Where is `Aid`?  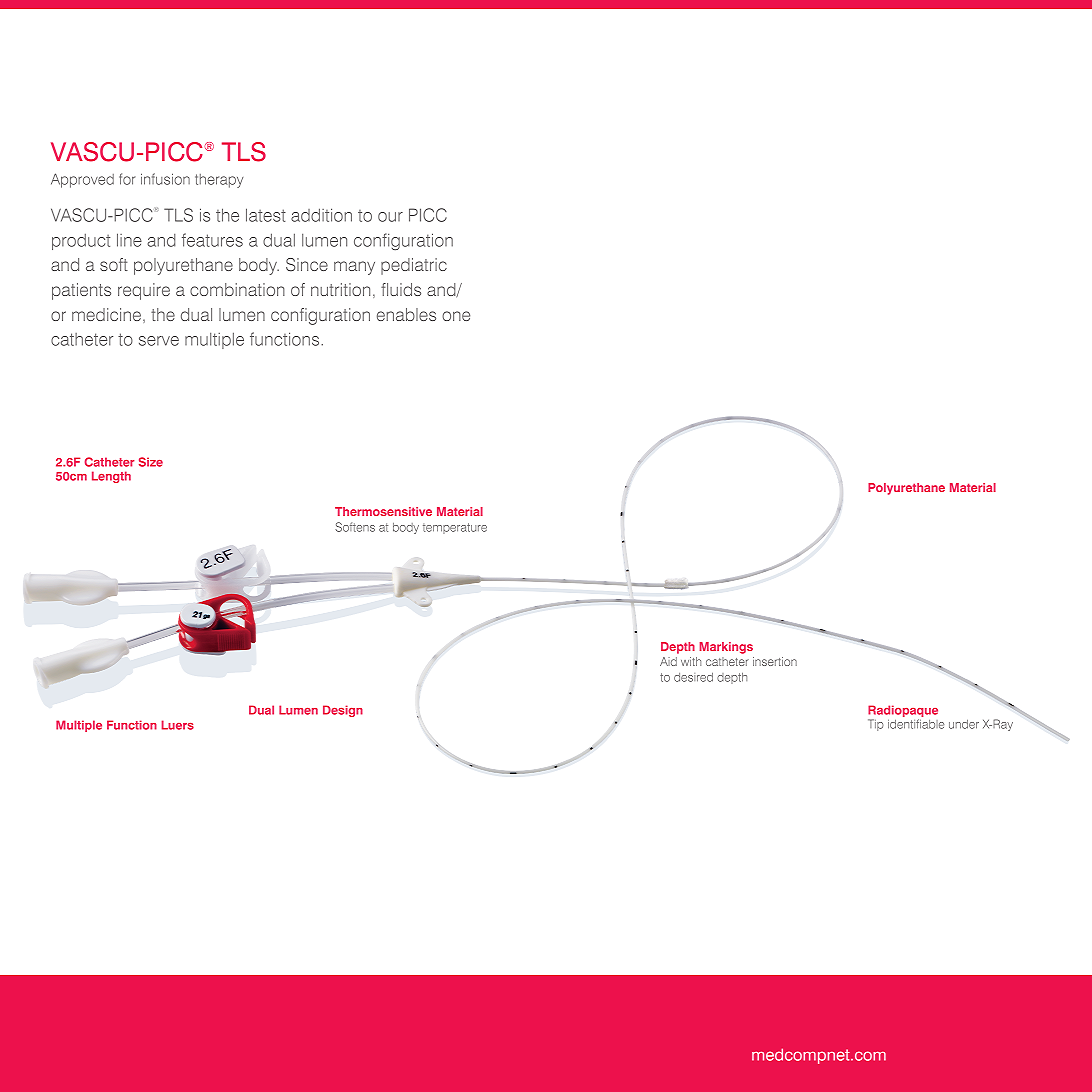
Aid is located at coordinates (668, 661).
